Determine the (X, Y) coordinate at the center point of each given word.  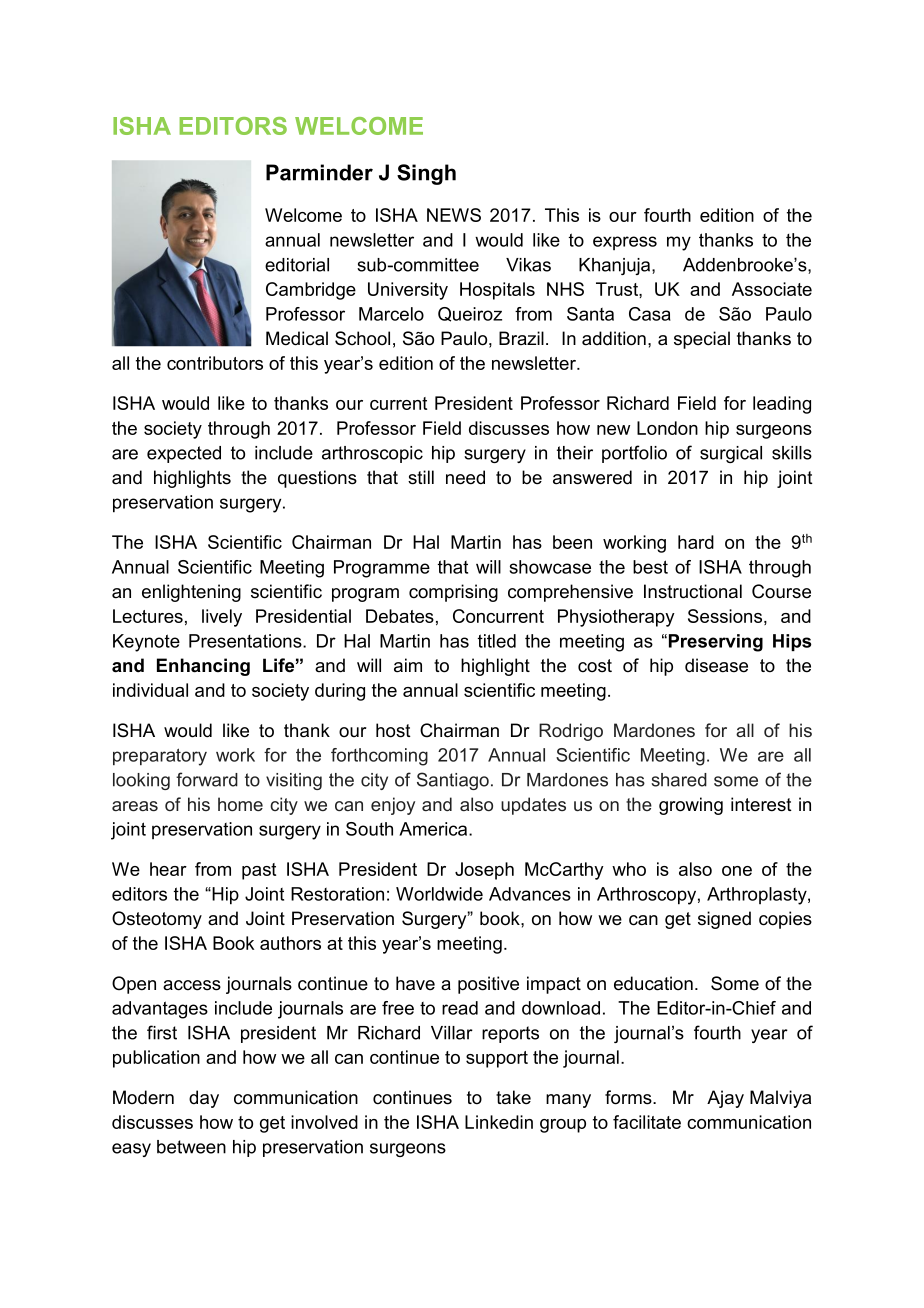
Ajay (725, 1099)
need (465, 477)
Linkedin (499, 1122)
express (625, 243)
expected (184, 454)
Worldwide (439, 894)
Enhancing (203, 667)
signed (724, 920)
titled (497, 641)
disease (716, 665)
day (204, 1099)
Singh (426, 174)
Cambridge (311, 291)
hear (168, 869)
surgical (731, 454)
